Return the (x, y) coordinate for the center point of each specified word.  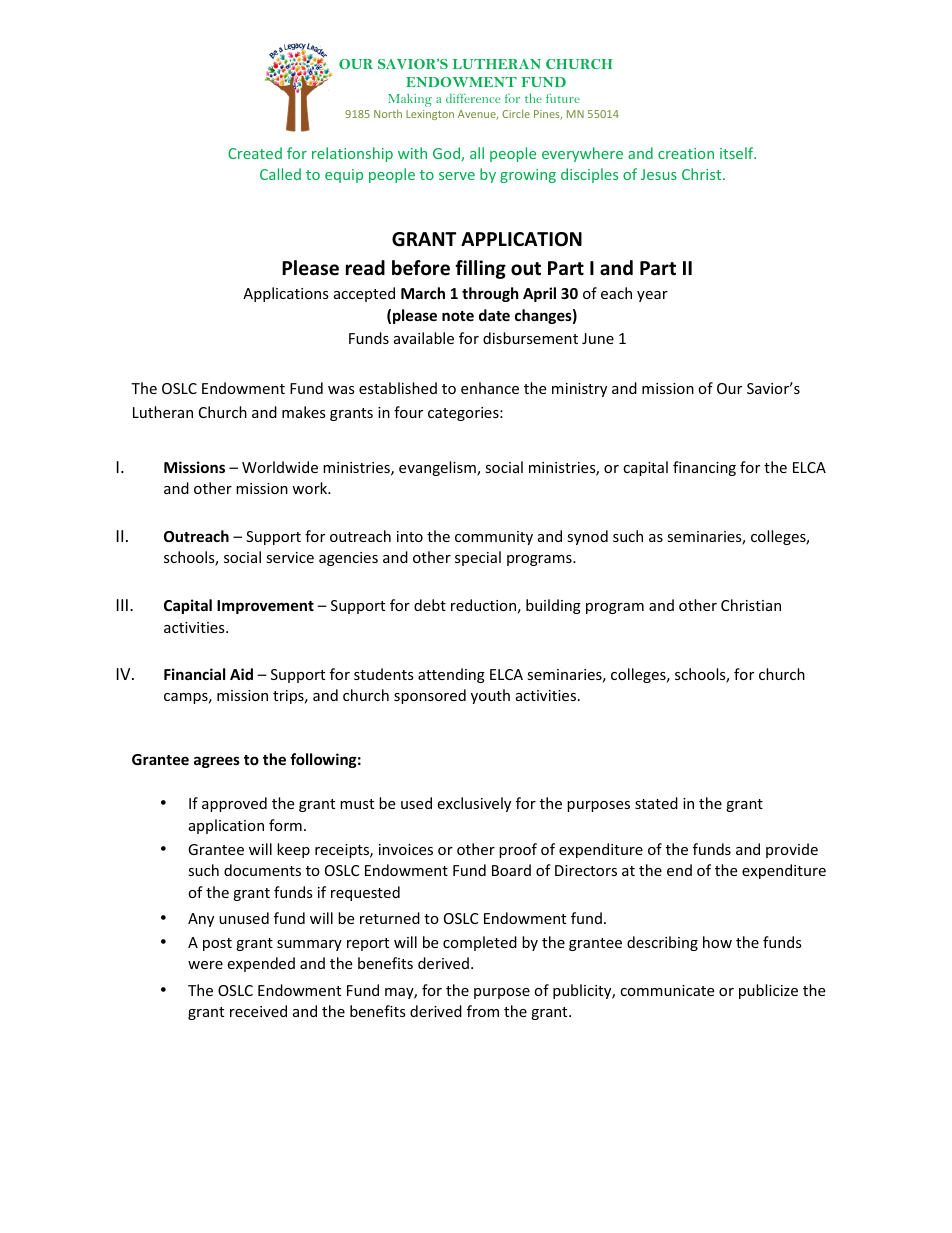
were (205, 965)
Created (255, 153)
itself (738, 153)
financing (704, 468)
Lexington (430, 115)
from (483, 1011)
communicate (667, 990)
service (290, 557)
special (478, 558)
